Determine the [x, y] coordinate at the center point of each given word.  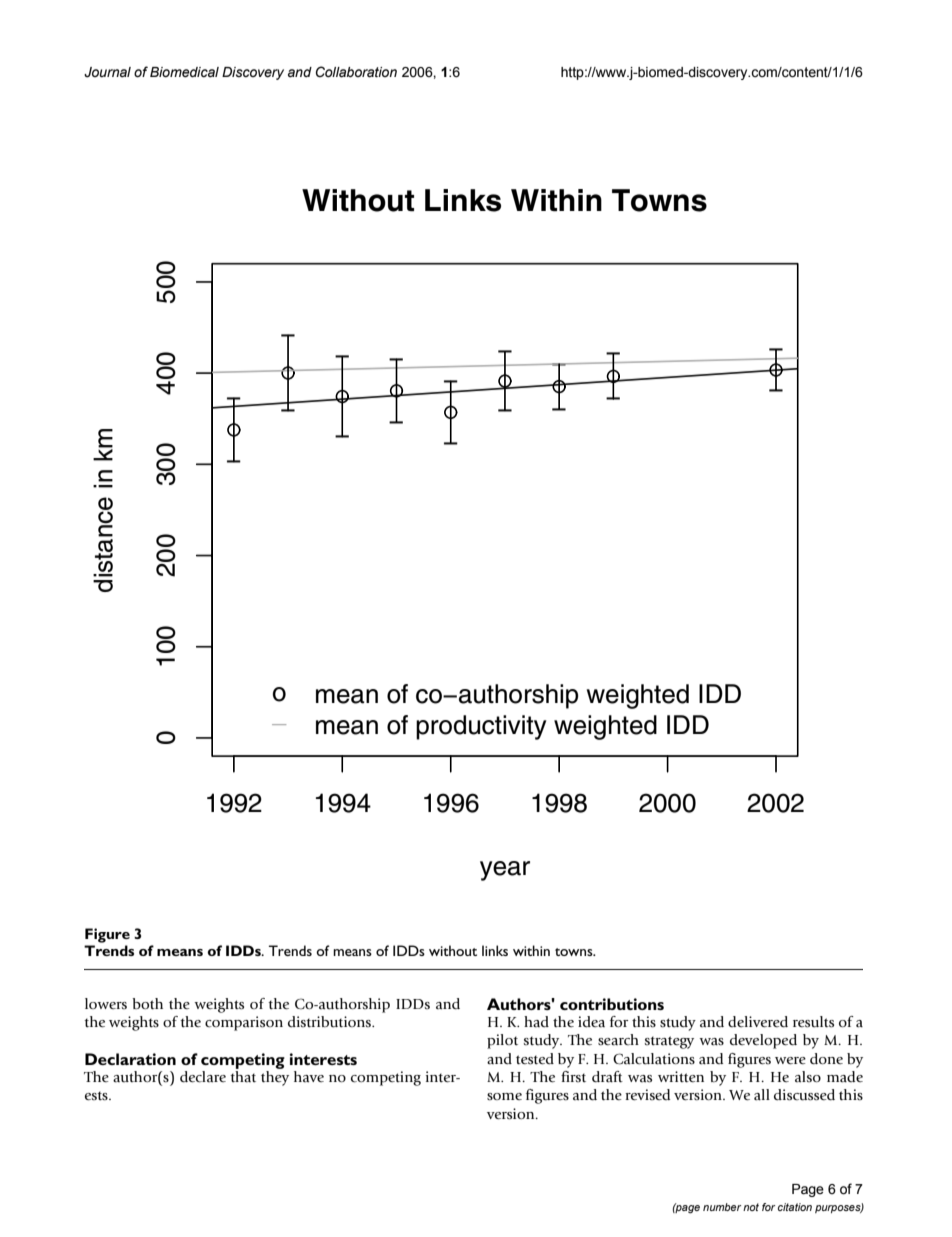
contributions [612, 1004]
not [751, 1207]
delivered [758, 1022]
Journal [107, 72]
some [504, 1097]
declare [203, 1077]
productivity [481, 727]
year [505, 871]
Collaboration [356, 72]
